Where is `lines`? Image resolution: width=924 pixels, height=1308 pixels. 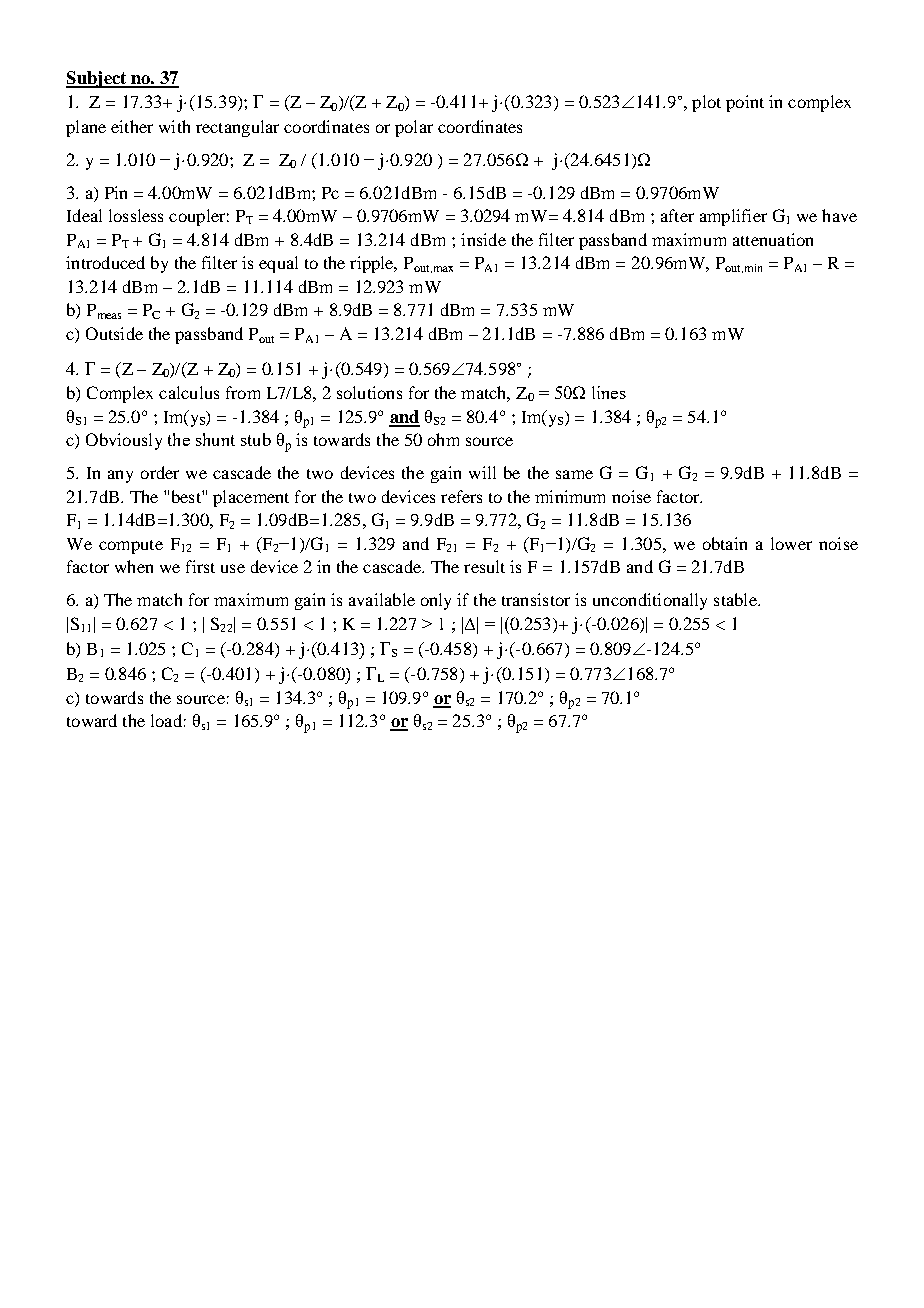 lines is located at coordinates (609, 392).
